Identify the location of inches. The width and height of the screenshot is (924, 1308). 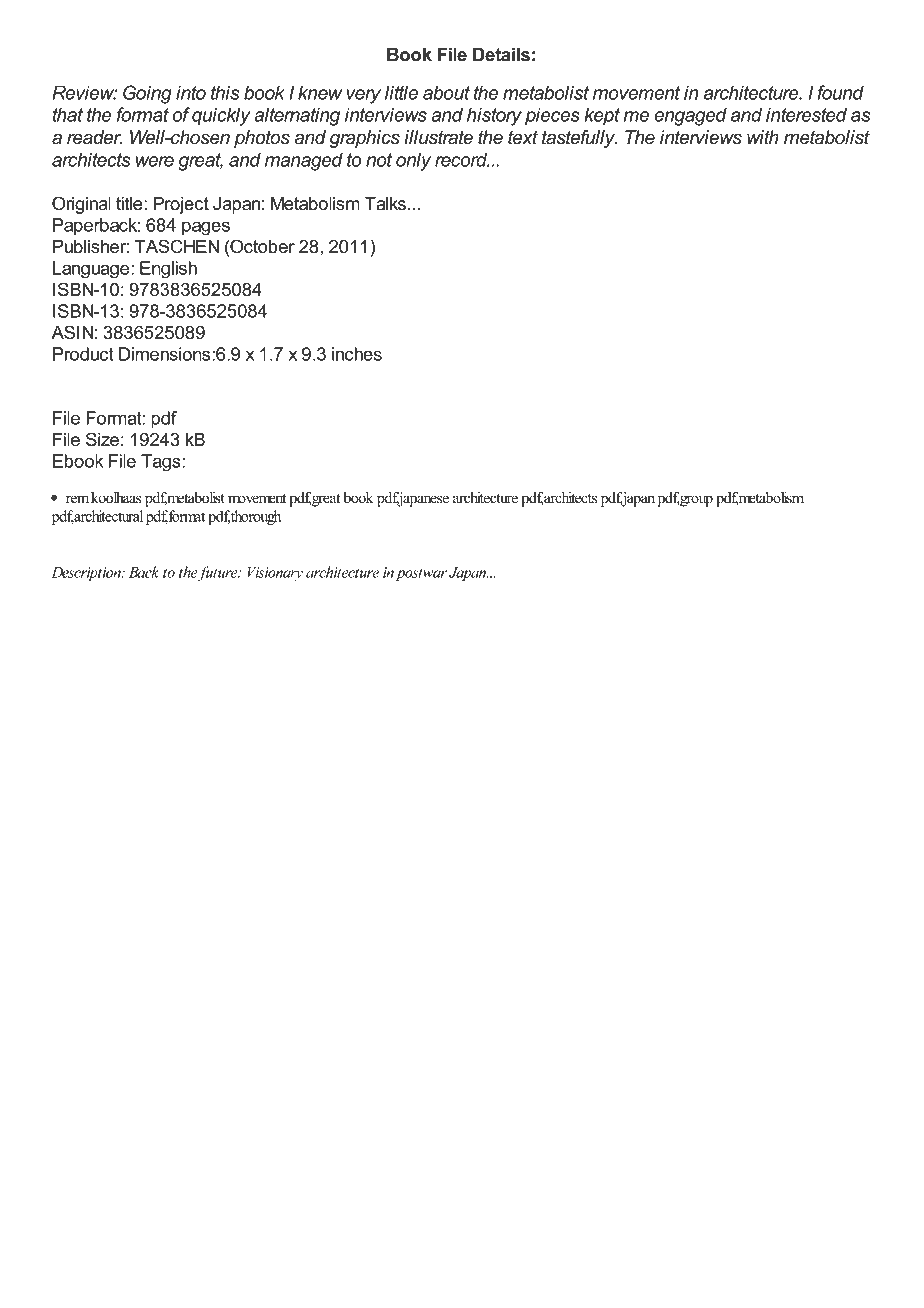
(357, 354).
